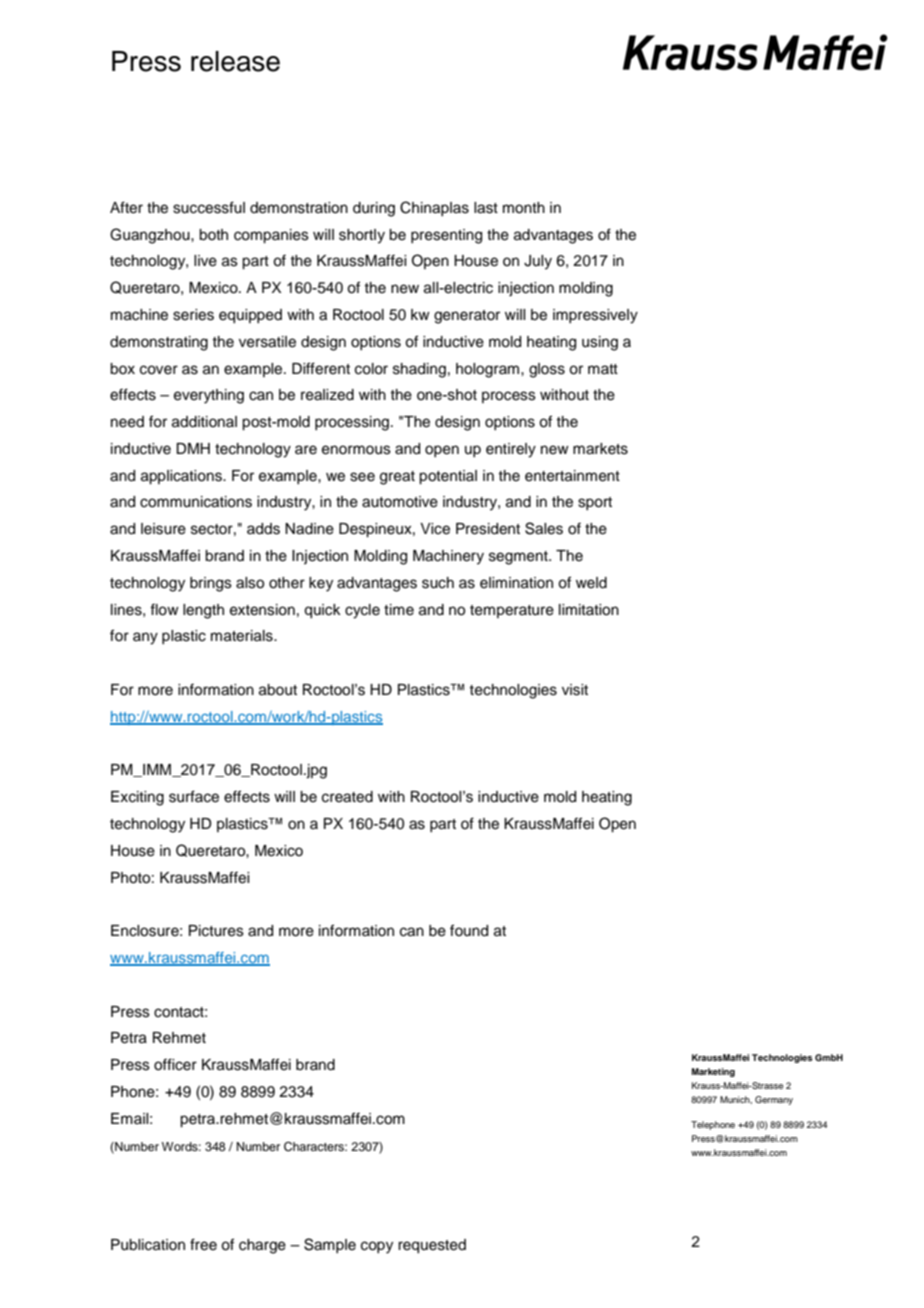 Image resolution: width=924 pixels, height=1308 pixels. What do you see at coordinates (194, 796) in the screenshot?
I see `surface` at bounding box center [194, 796].
